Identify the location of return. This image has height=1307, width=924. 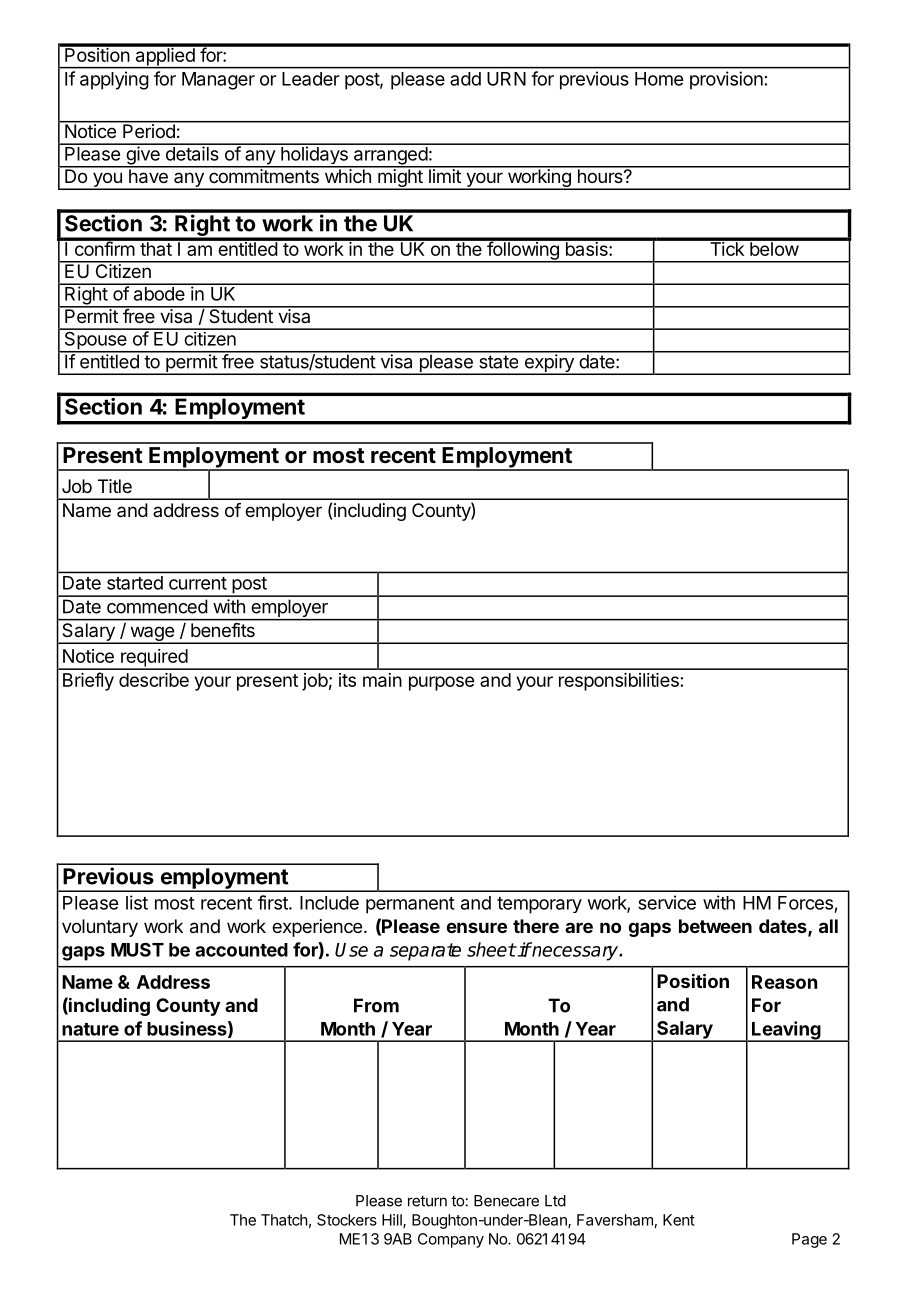
(427, 1201).
